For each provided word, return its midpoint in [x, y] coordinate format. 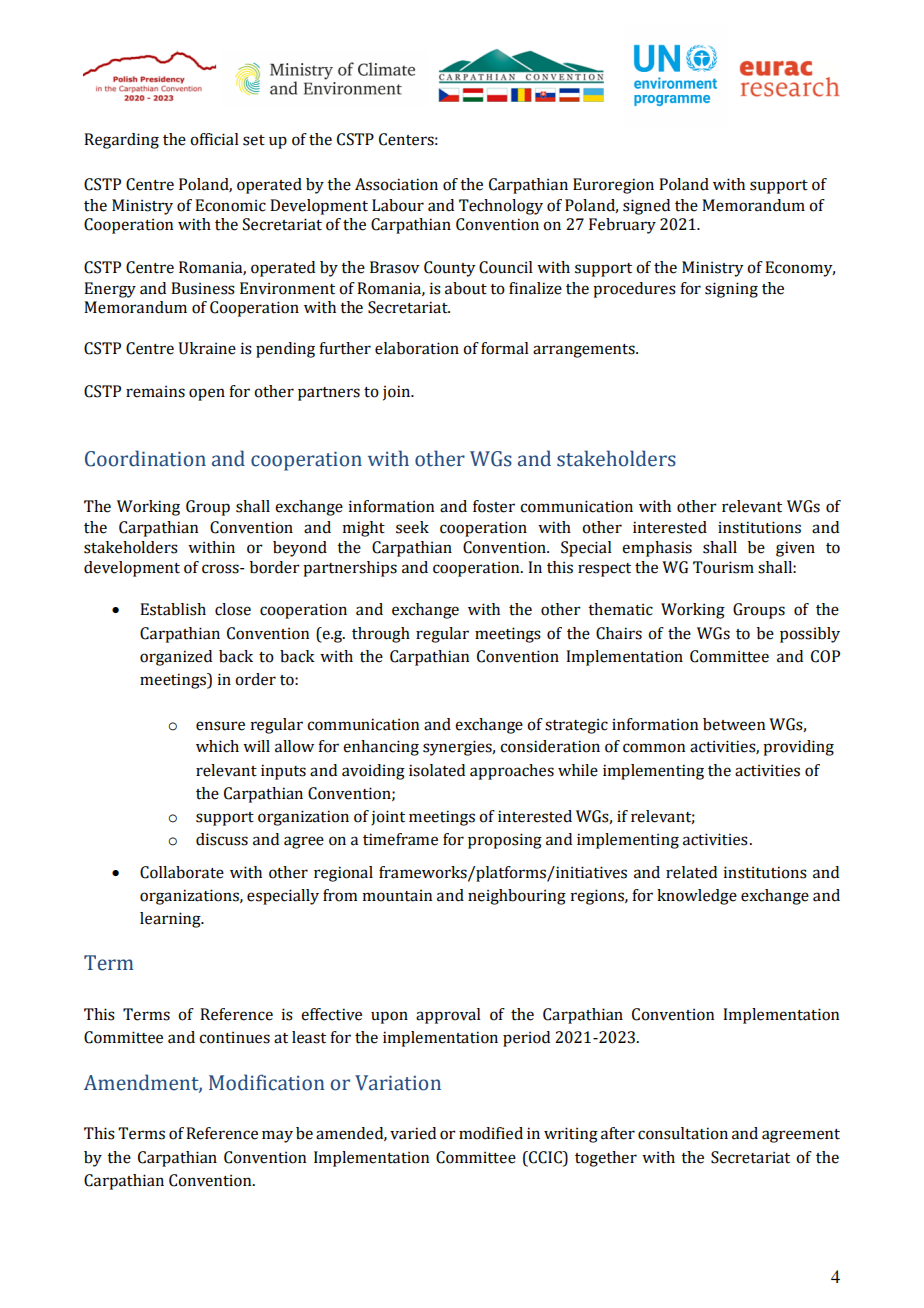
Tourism [723, 567]
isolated [437, 770]
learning [171, 920]
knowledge [697, 897]
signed [646, 207]
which [217, 746]
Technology [501, 207]
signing [731, 290]
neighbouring [517, 897]
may [277, 1136]
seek [412, 527]
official [214, 139]
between [734, 724]
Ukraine [207, 348]
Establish [173, 609]
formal [504, 348]
